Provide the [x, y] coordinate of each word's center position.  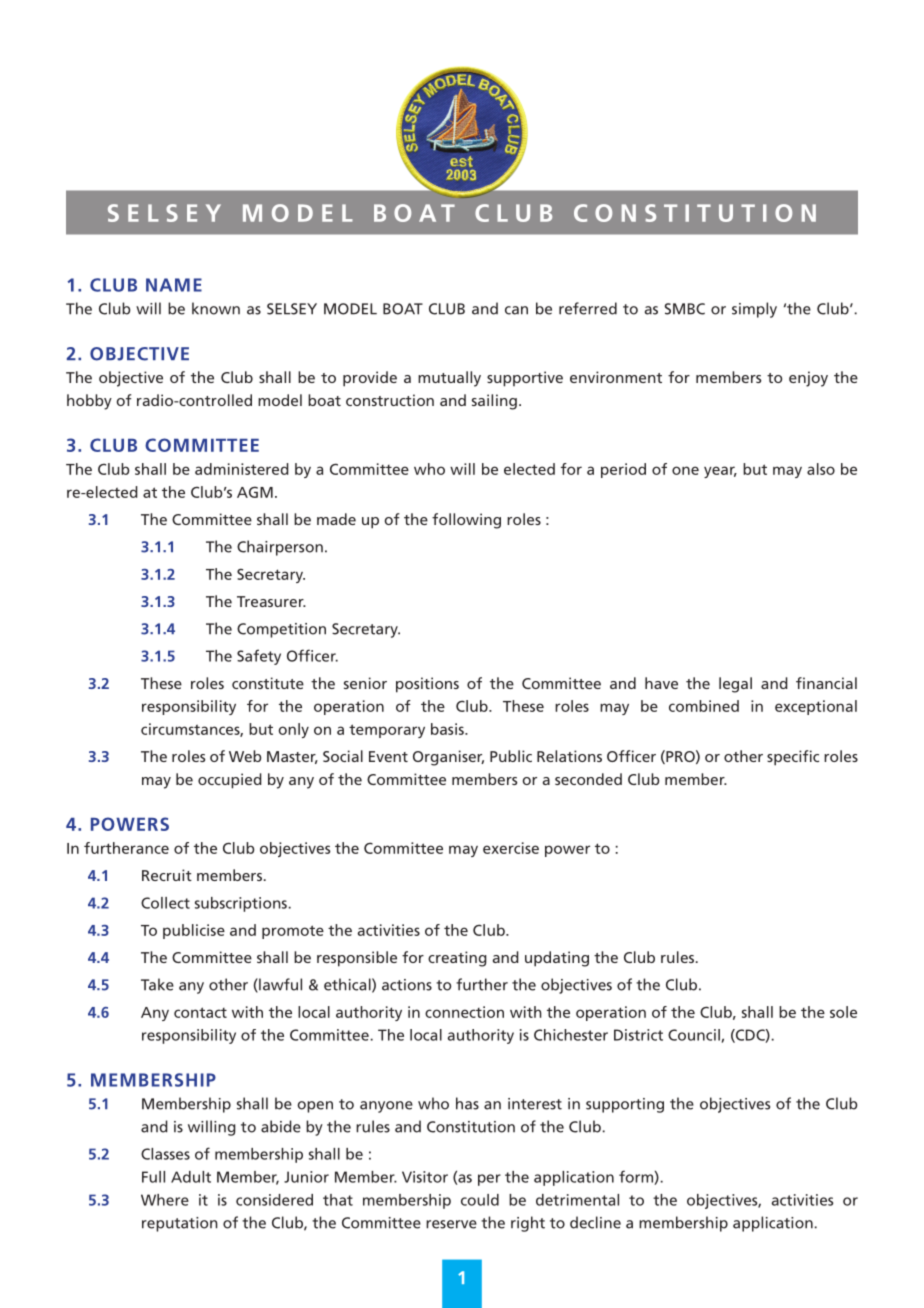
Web [245, 756]
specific [793, 758]
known [216, 308]
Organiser [448, 758]
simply [754, 310]
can [516, 310]
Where [165, 1200]
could [480, 1200]
